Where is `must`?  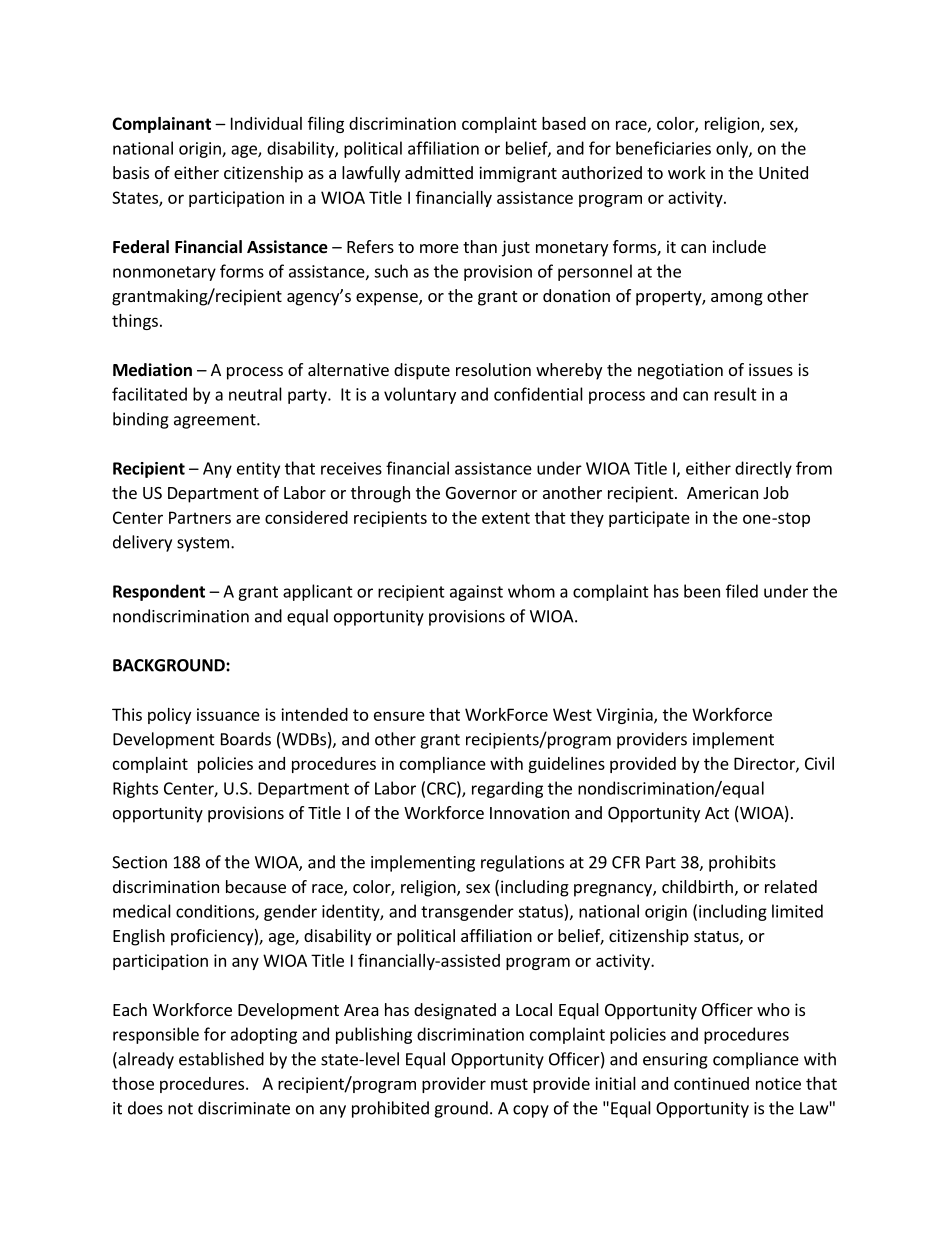
must is located at coordinates (509, 1084).
